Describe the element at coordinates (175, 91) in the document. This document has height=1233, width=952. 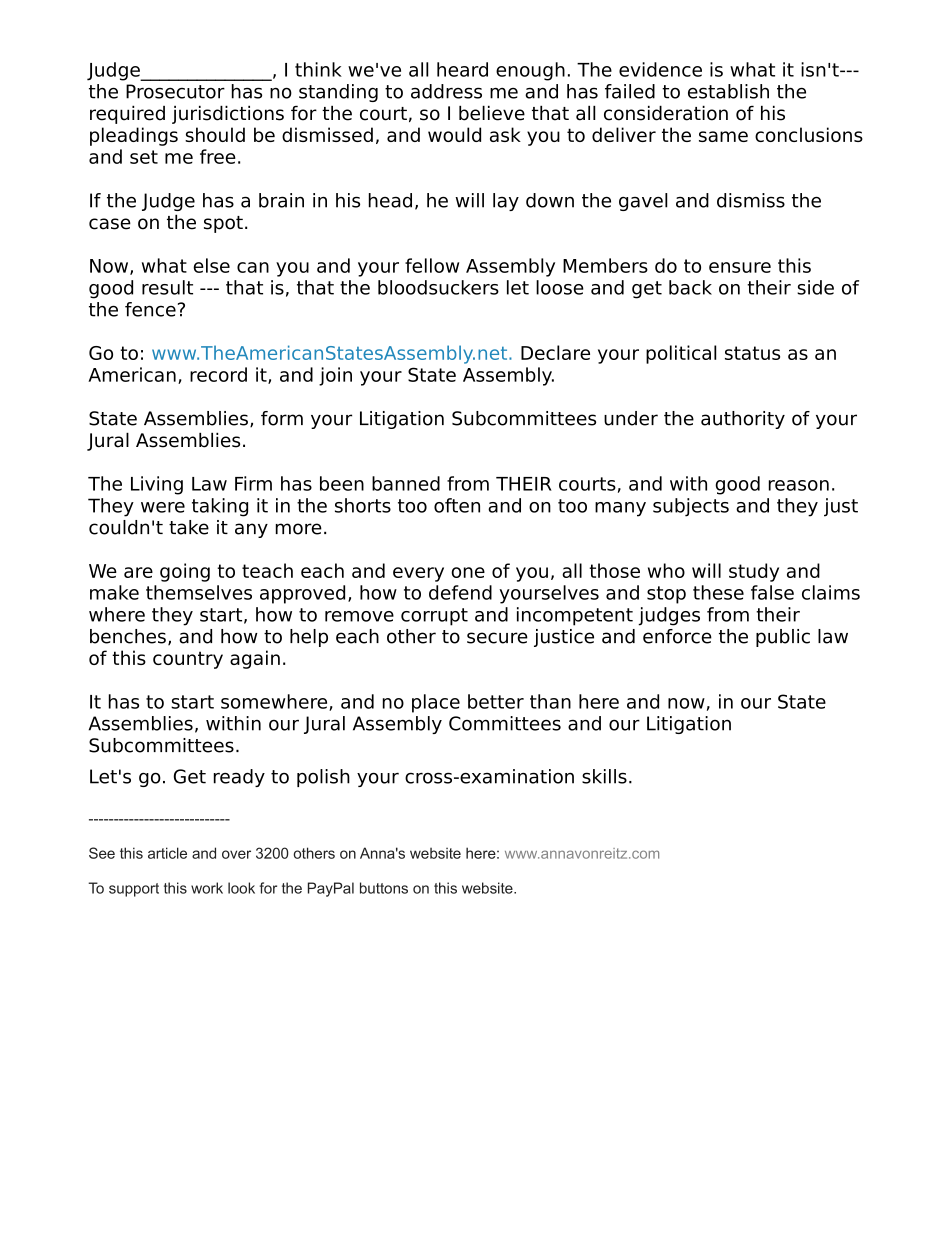
I see `Prosecutor` at that location.
